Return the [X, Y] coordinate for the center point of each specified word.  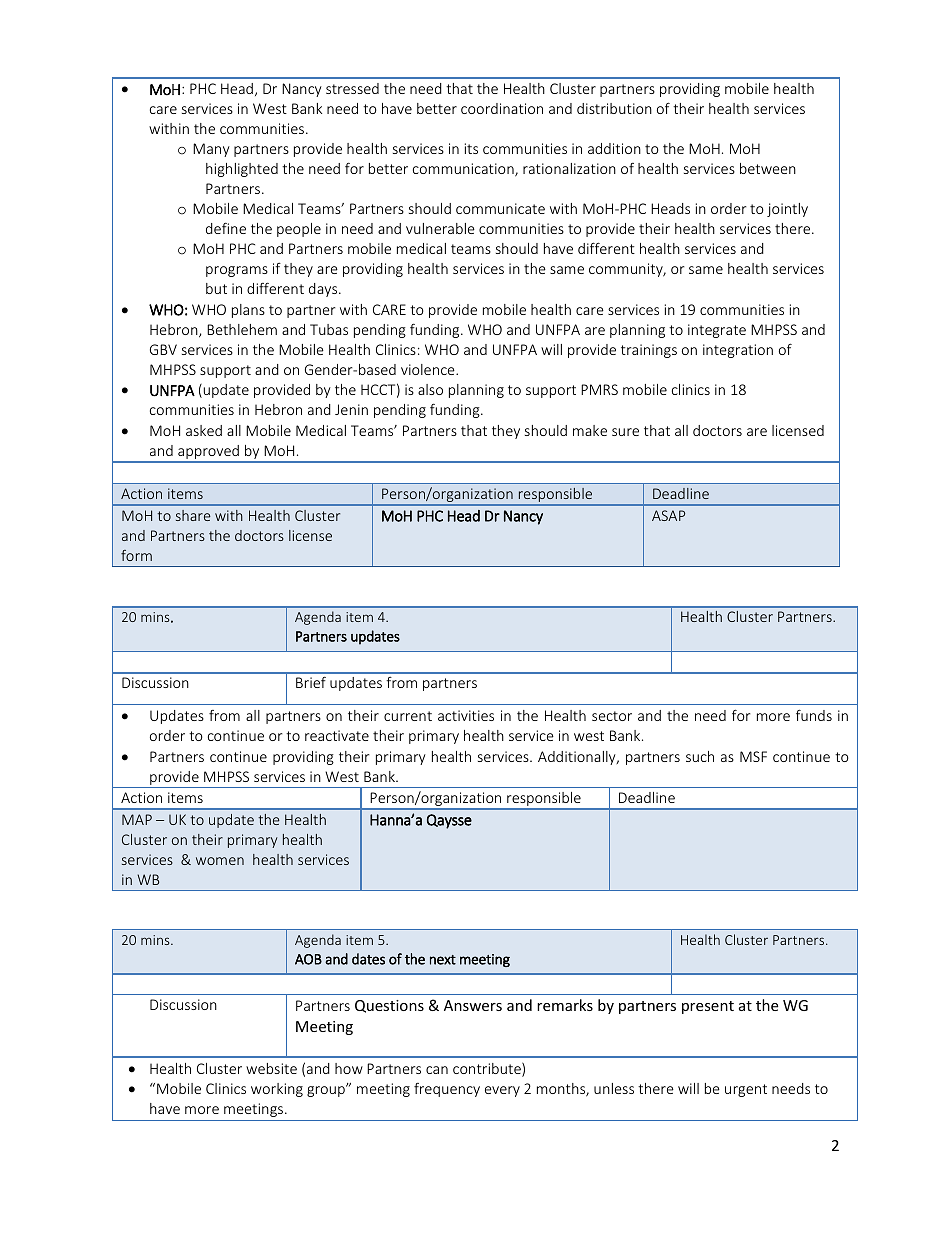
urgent [746, 1090]
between [768, 168]
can [437, 1070]
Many [211, 150]
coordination [502, 108]
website [271, 1068]
